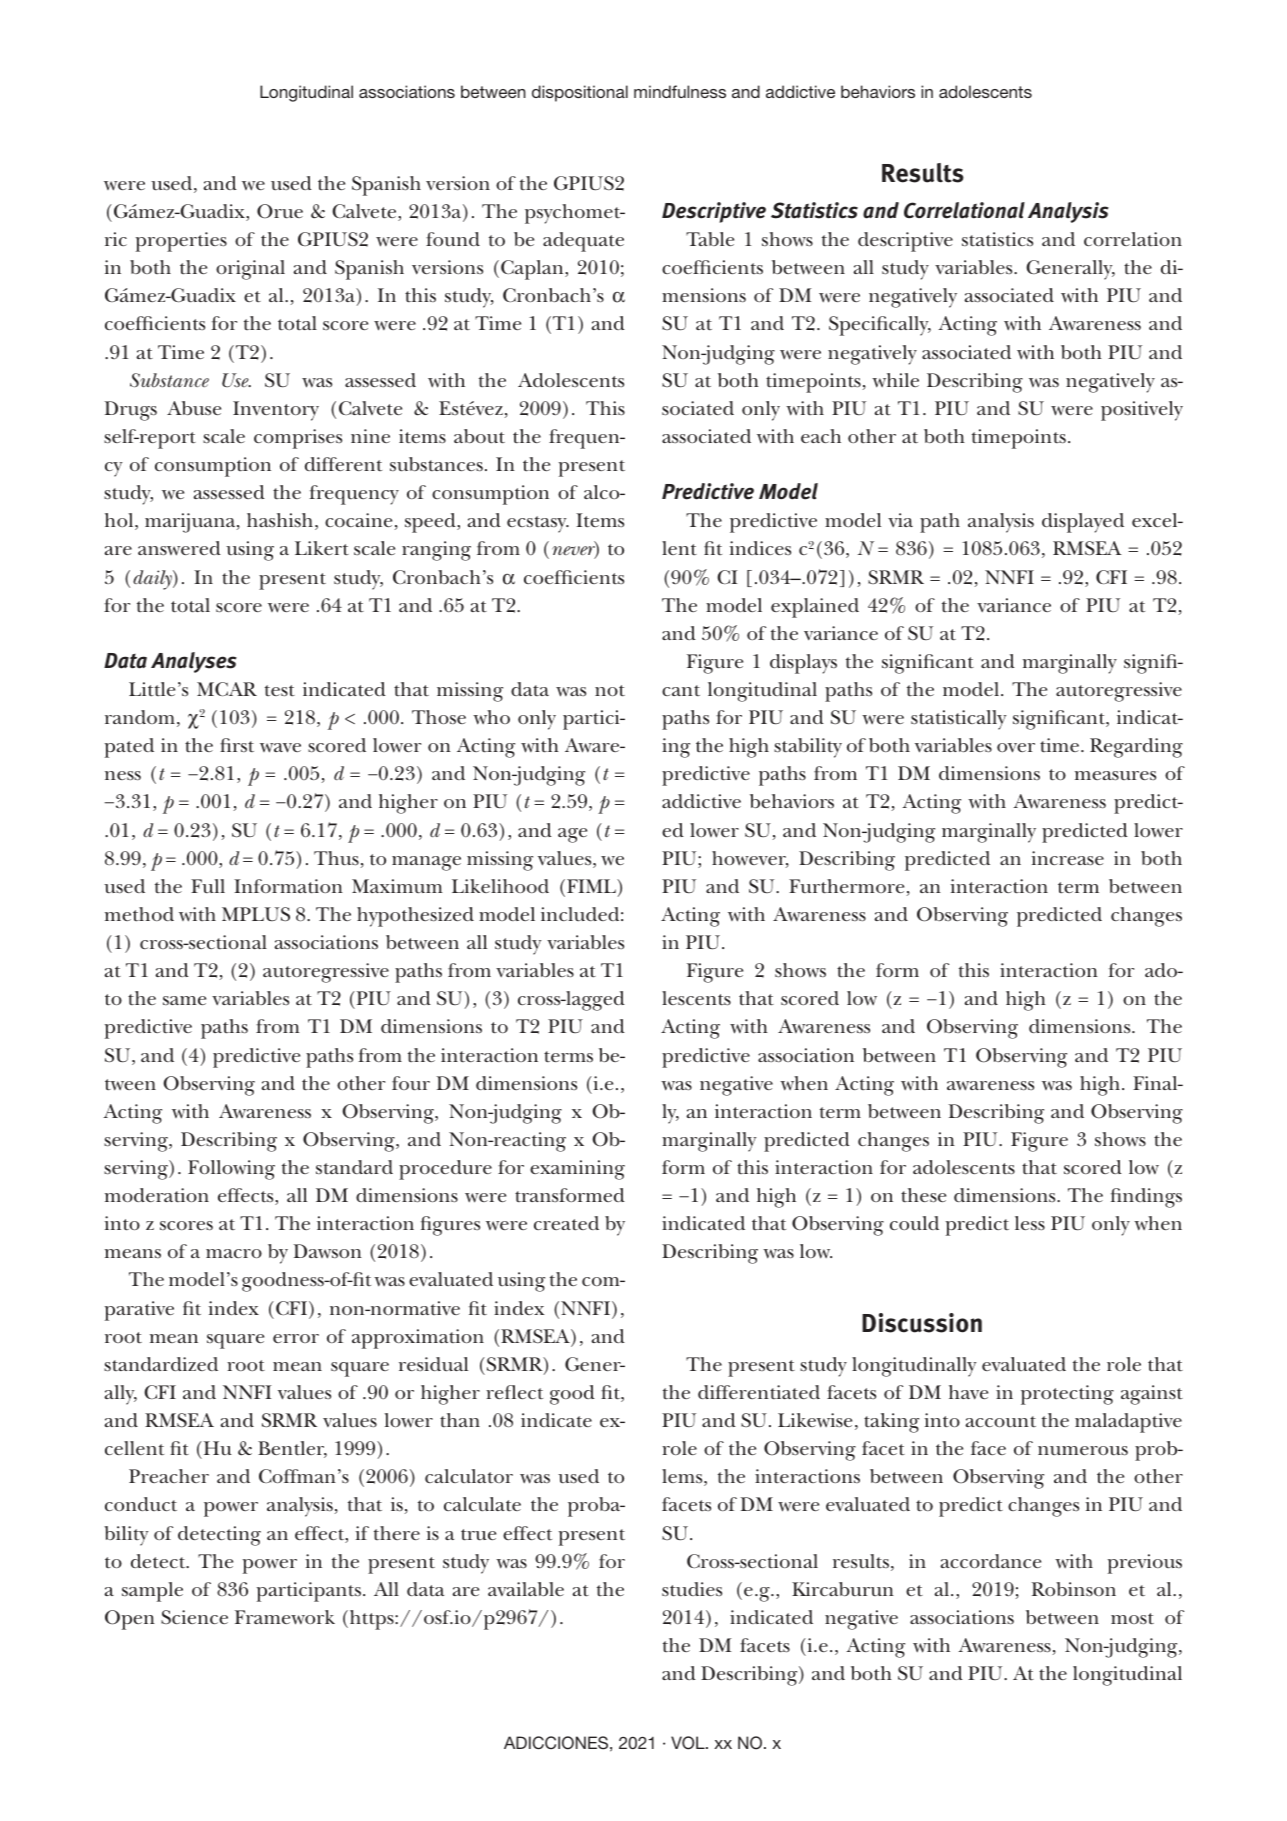 Image resolution: width=1287 pixels, height=1821 pixels. Describe the element at coordinates (895, 380) in the image. I see `while` at that location.
